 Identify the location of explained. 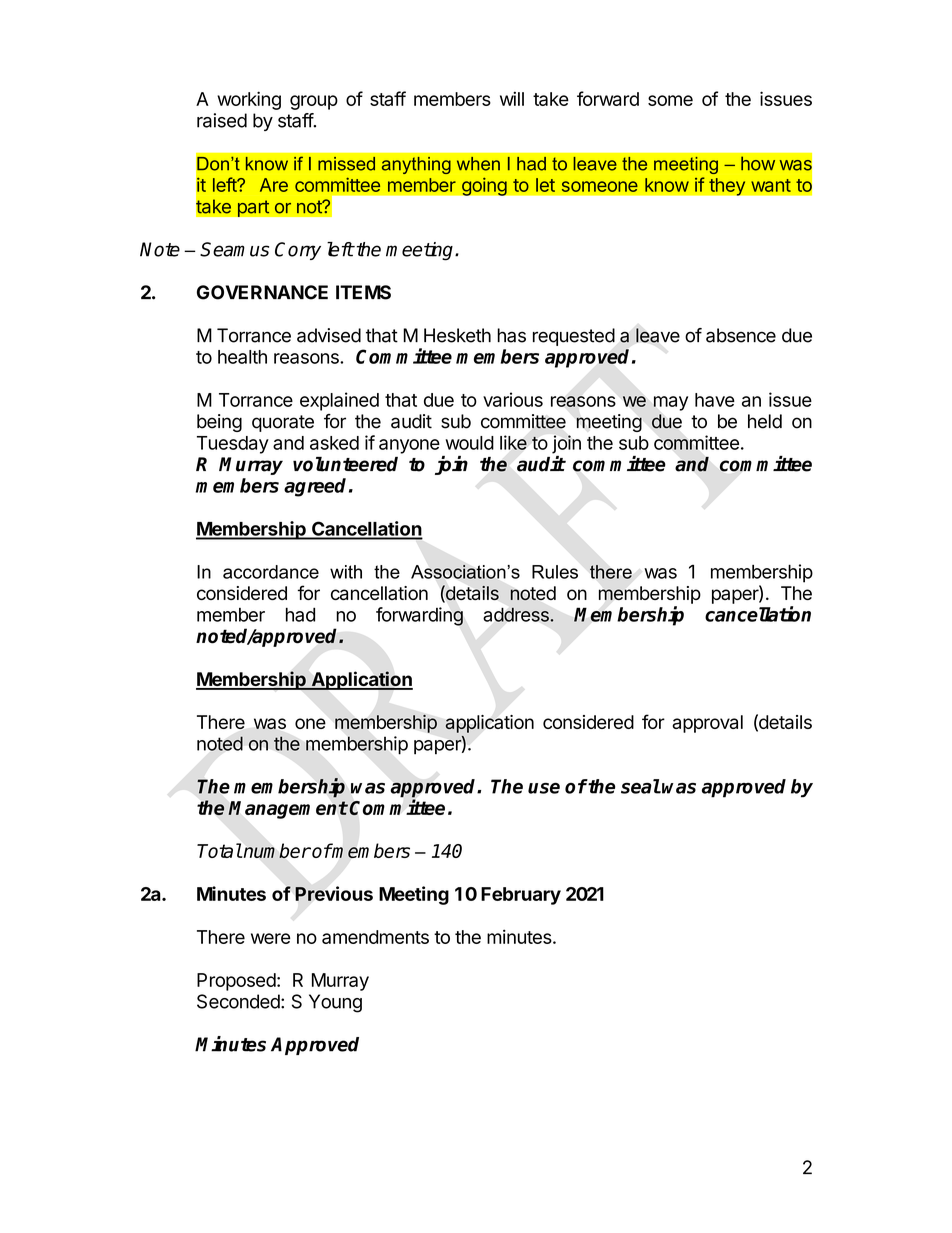
(339, 401).
